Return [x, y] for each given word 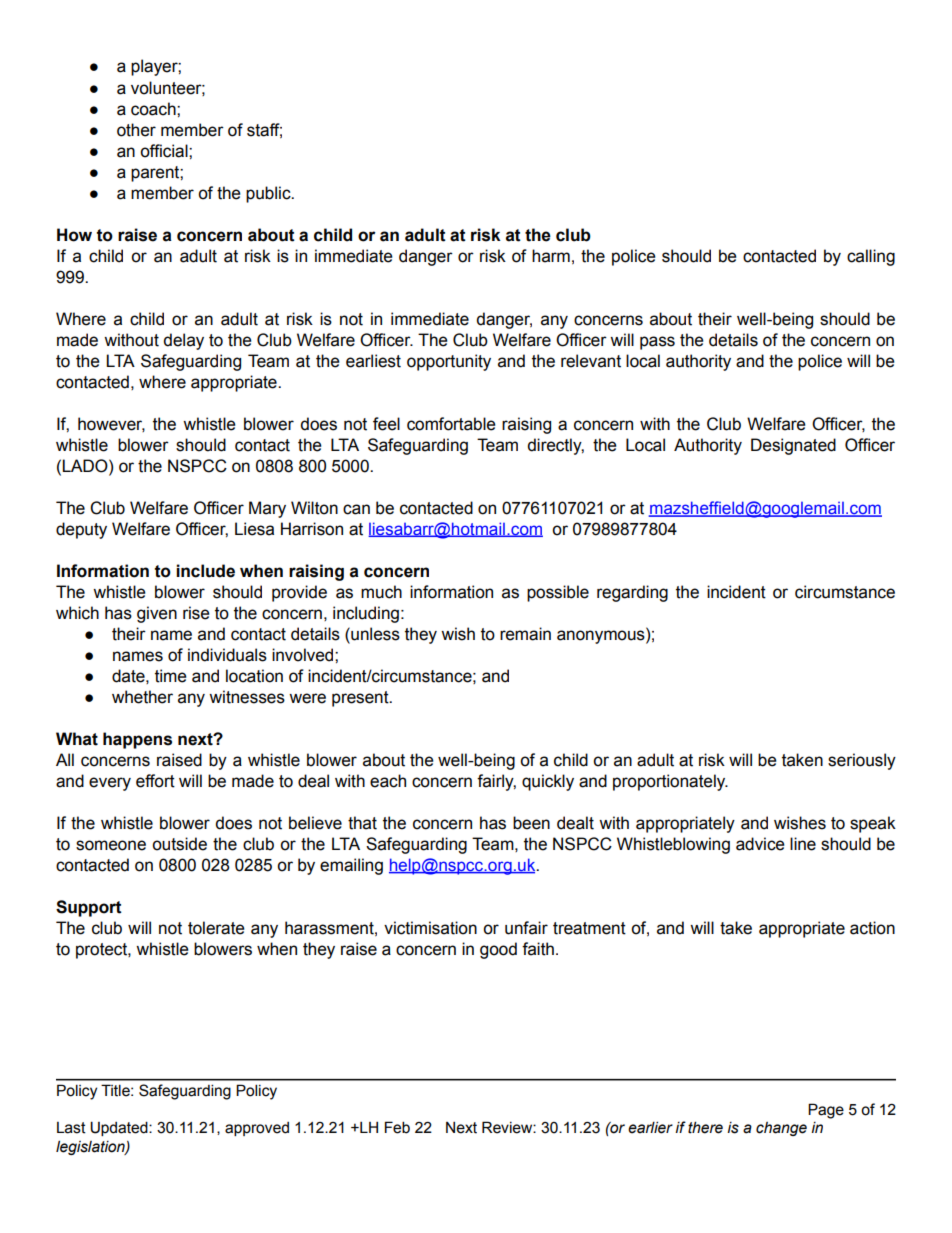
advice [760, 844]
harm [551, 256]
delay [183, 341]
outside [179, 844]
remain [525, 634]
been [531, 823]
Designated [793, 446]
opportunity [449, 362]
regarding [632, 593]
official [165, 151]
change [781, 1129]
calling [871, 257]
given [157, 614]
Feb [397, 1127]
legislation [91, 1147]
